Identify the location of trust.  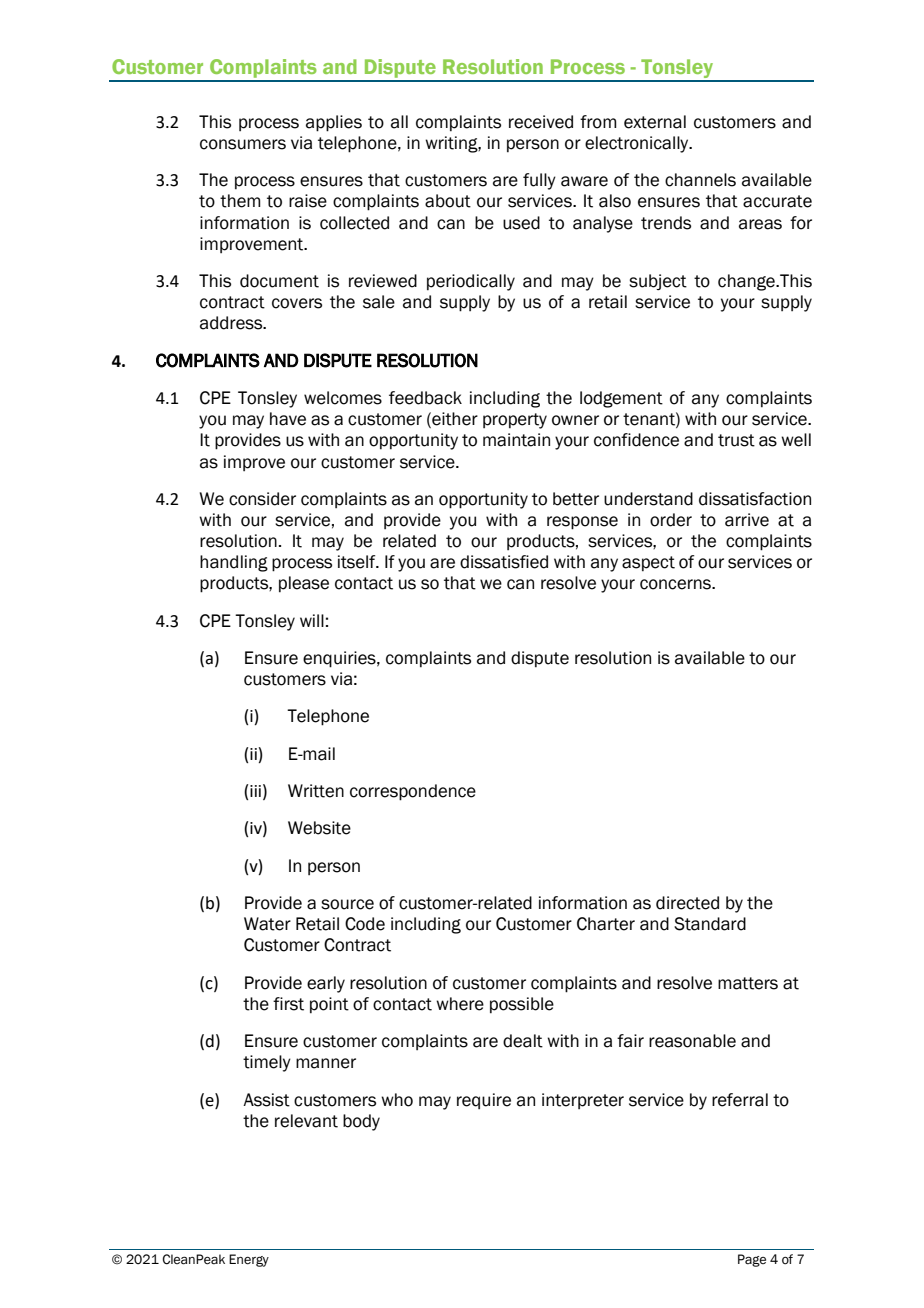
(736, 440).
